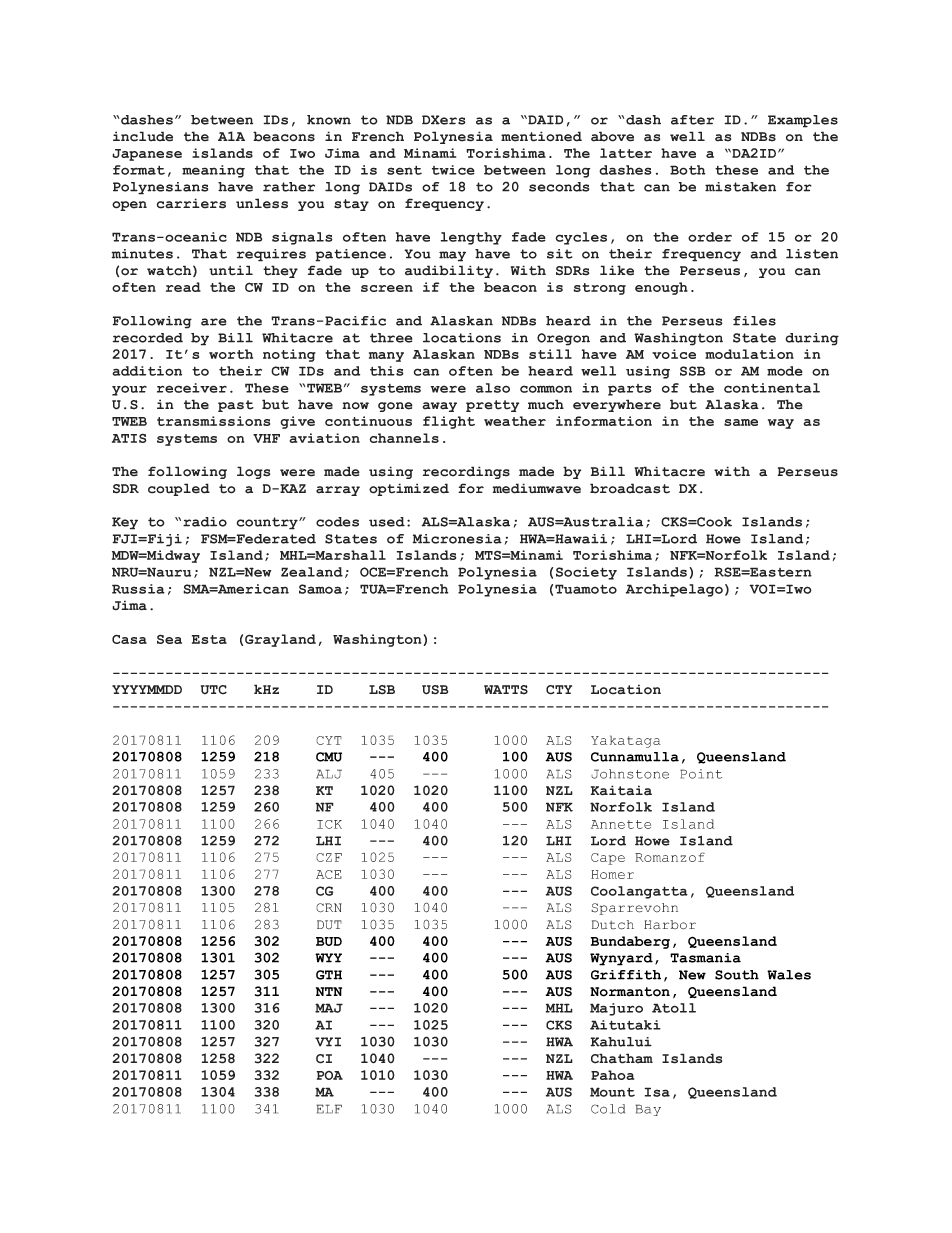  Describe the element at coordinates (253, 472) in the screenshot. I see `logs` at that location.
